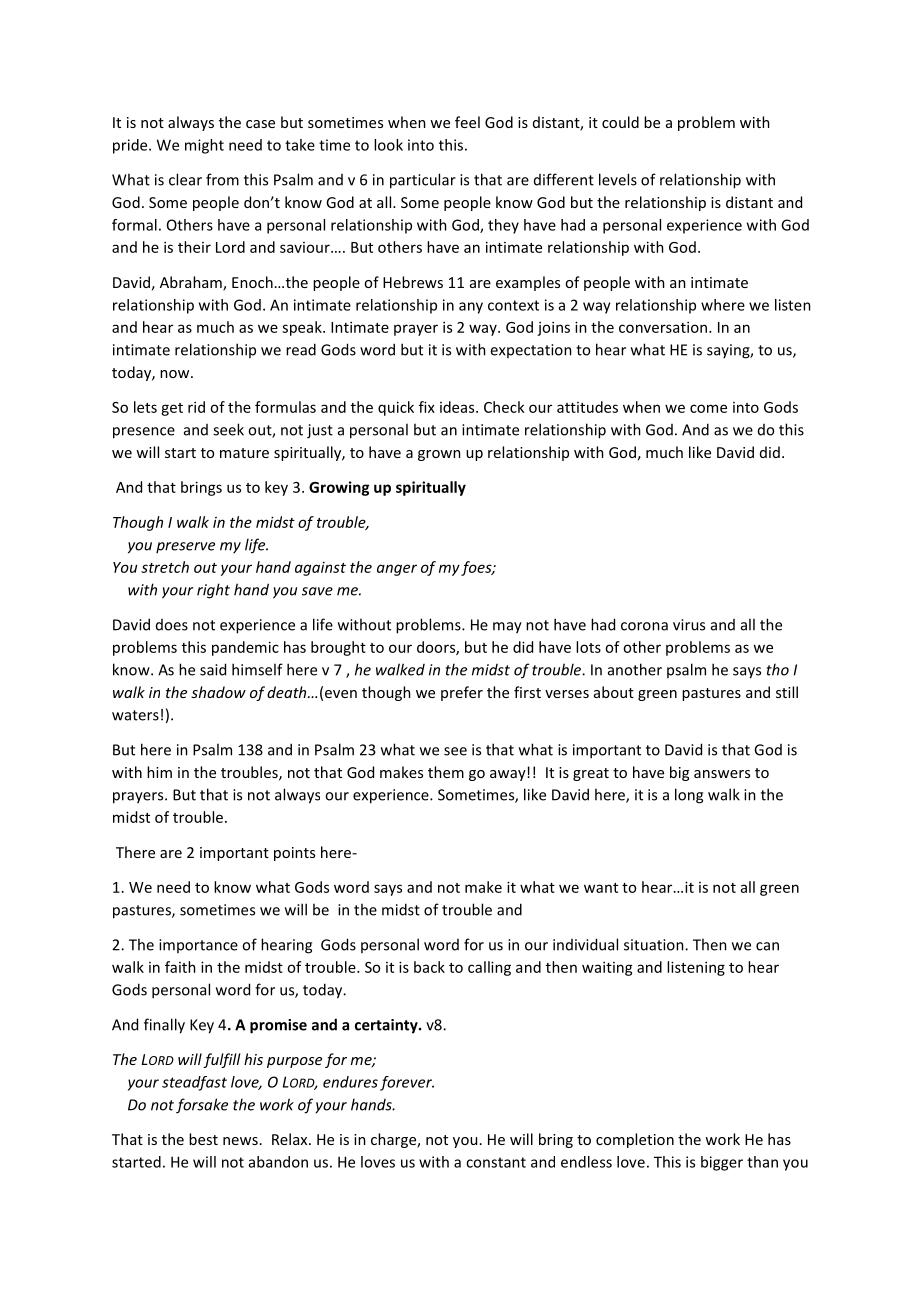 The height and width of the image is (1308, 924). What do you see at coordinates (203, 1139) in the image?
I see `best` at bounding box center [203, 1139].
